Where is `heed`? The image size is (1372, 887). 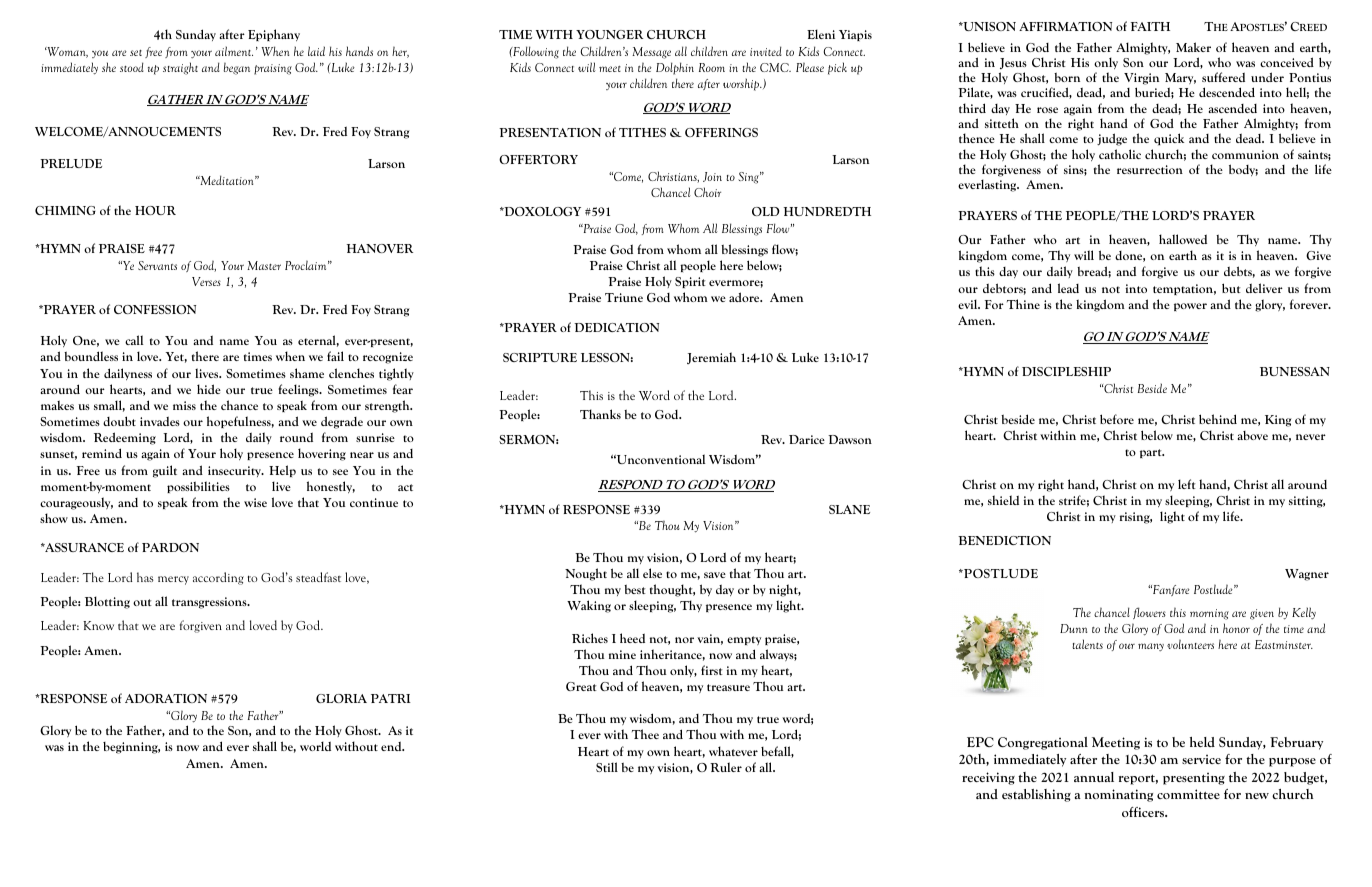
heed is located at coordinates (632, 638).
